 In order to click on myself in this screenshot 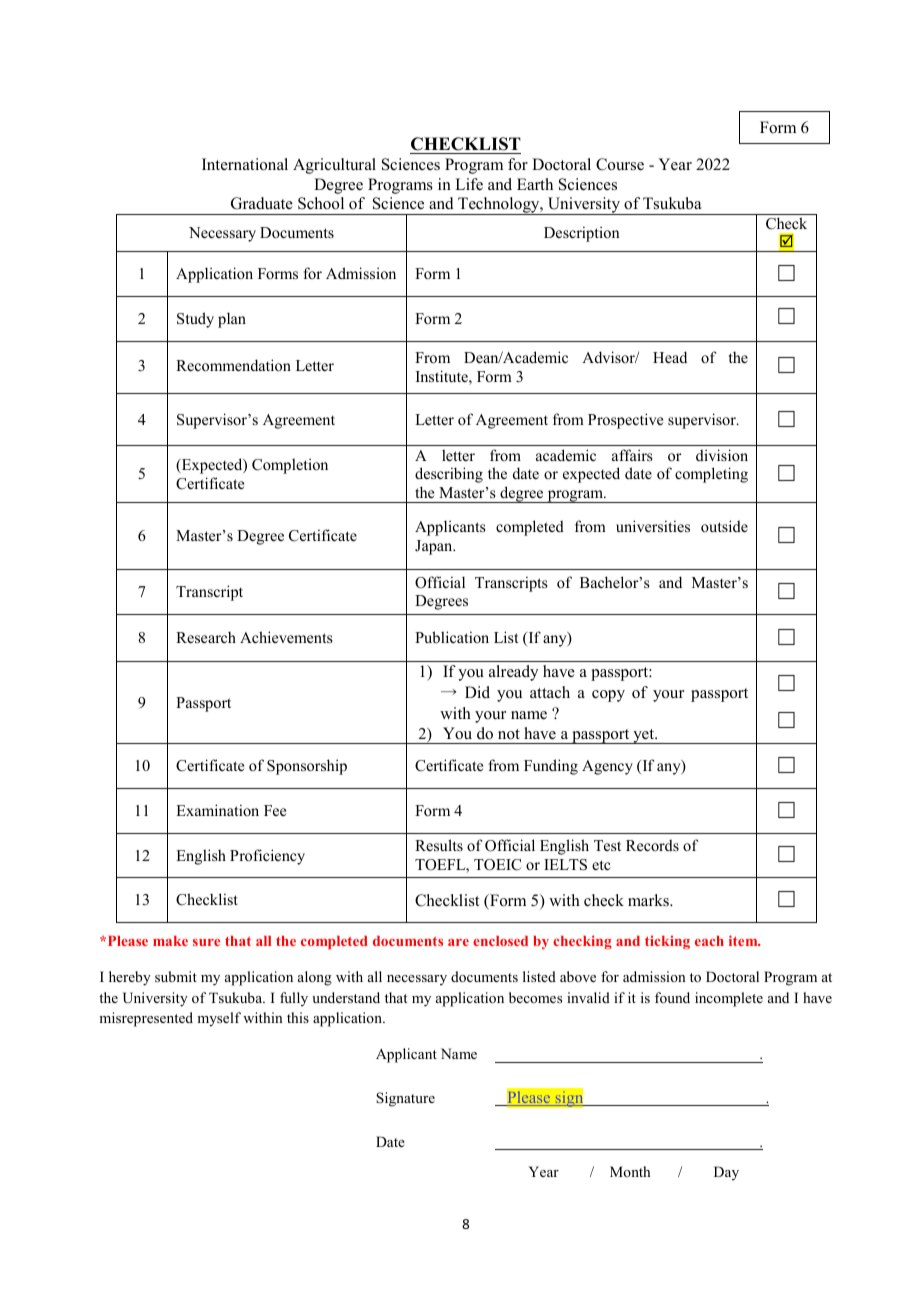, I will do `click(219, 1019)`.
